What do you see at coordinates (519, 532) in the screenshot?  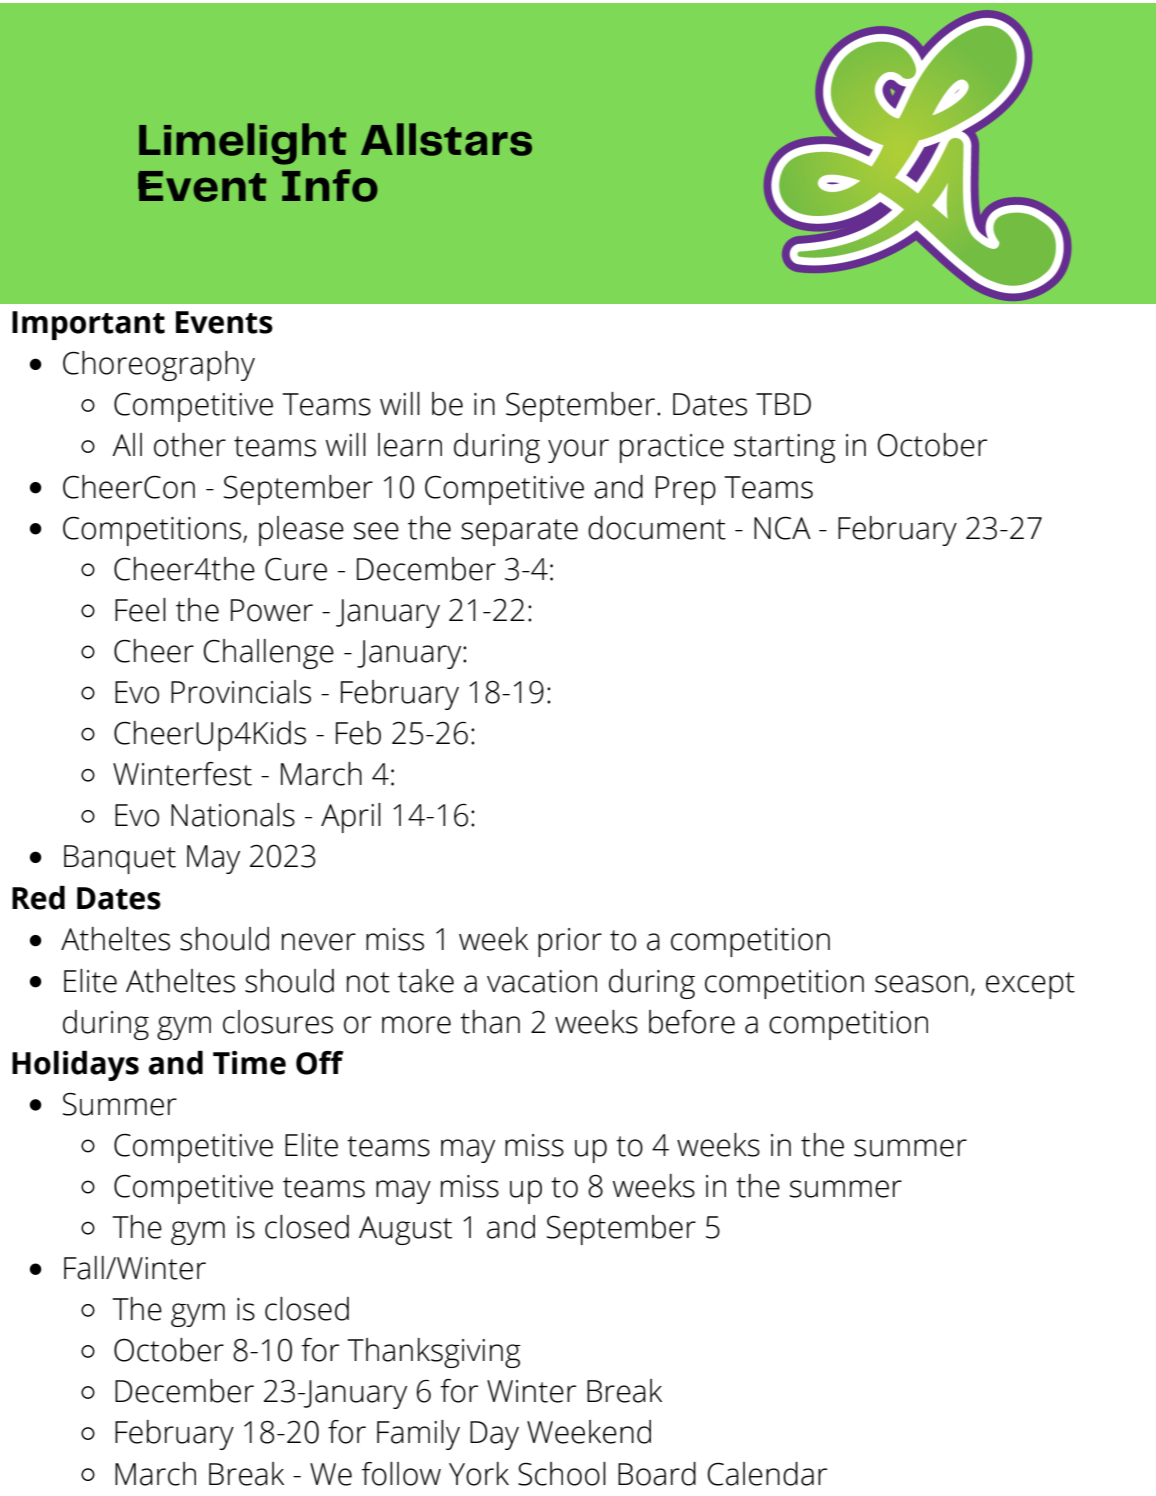 I see `separate` at bounding box center [519, 532].
